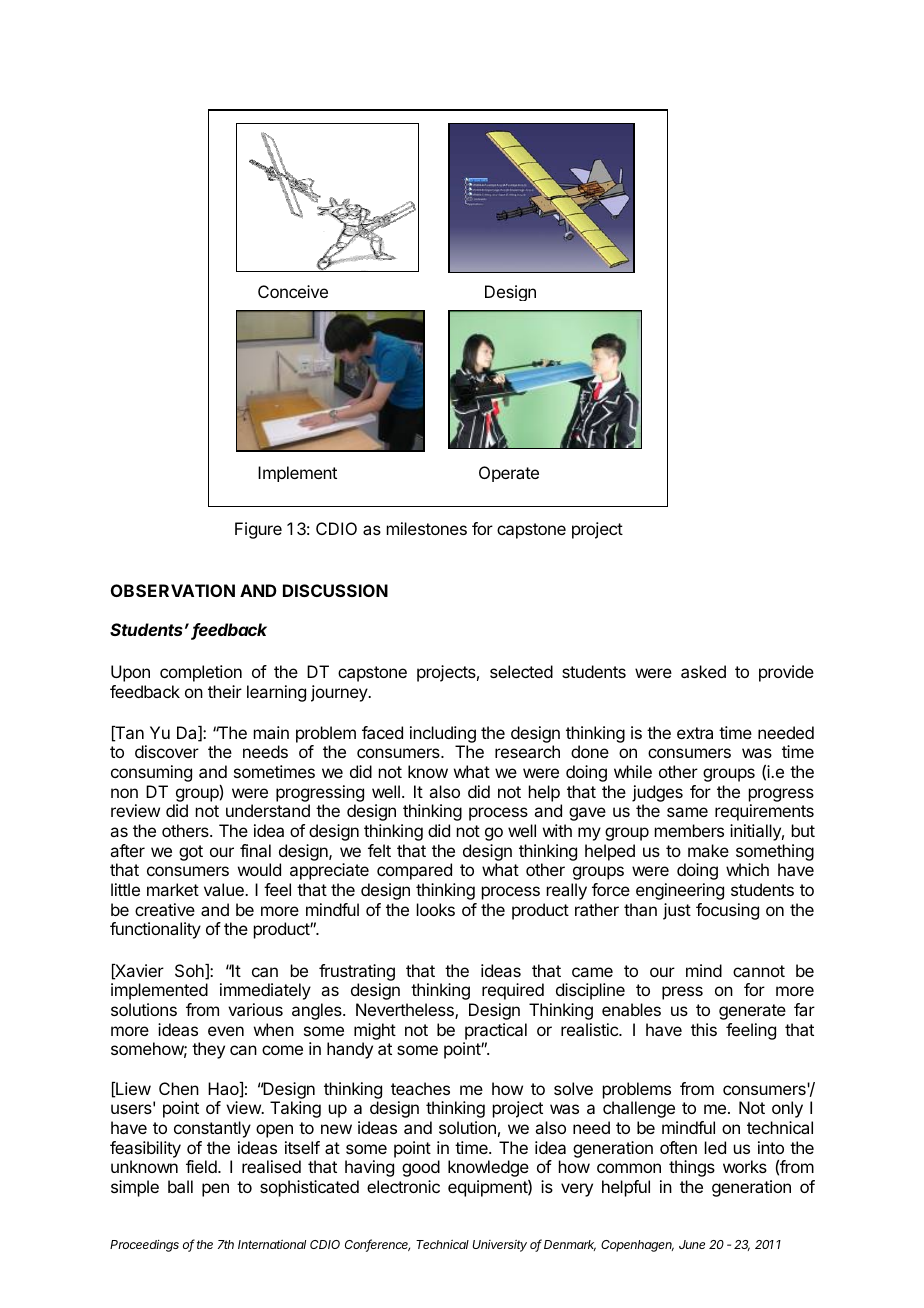 Image resolution: width=924 pixels, height=1308 pixels. Describe the element at coordinates (703, 671) in the document. I see `asked` at that location.
